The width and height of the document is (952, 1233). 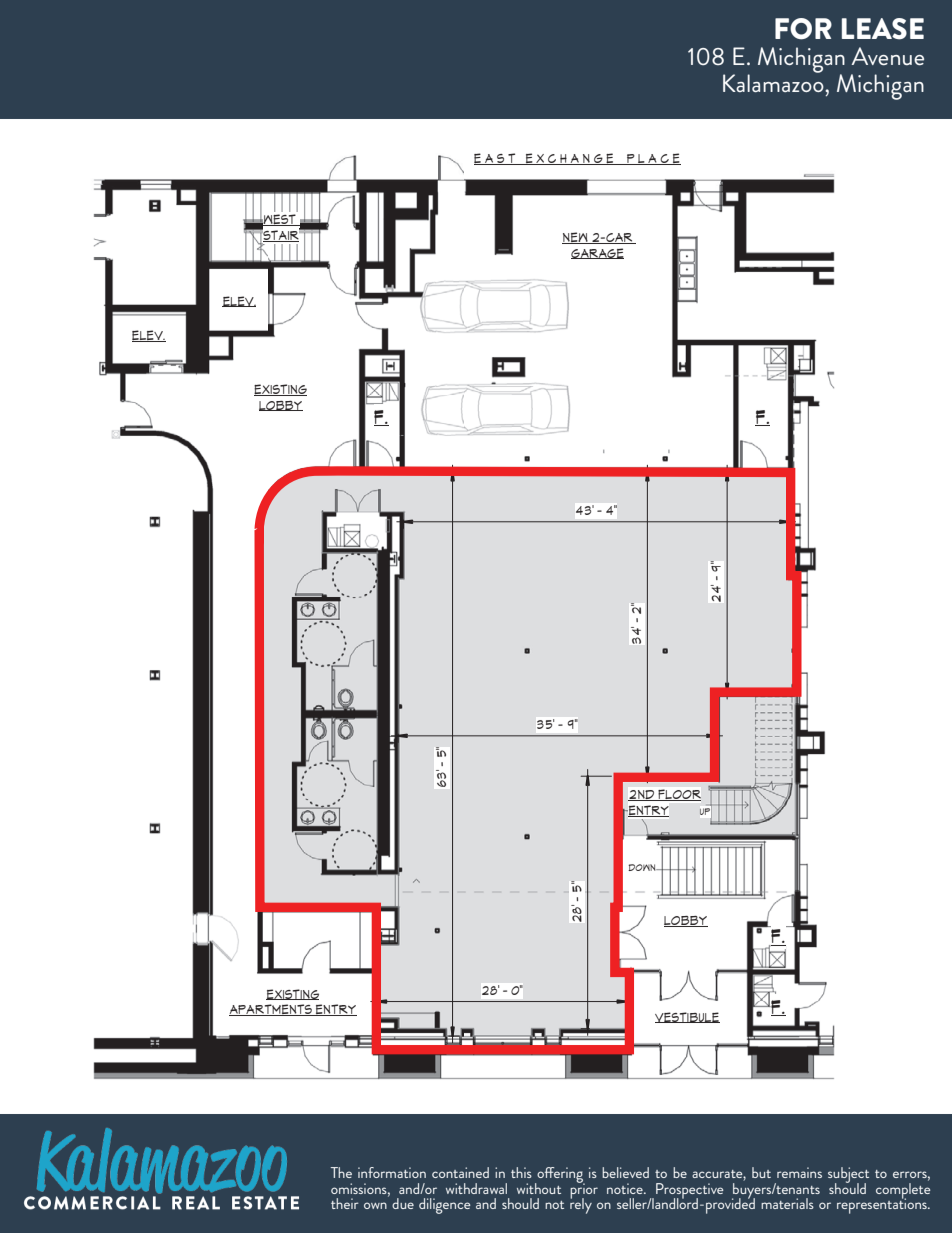 What do you see at coordinates (643, 867) in the document?
I see `DOWN` at bounding box center [643, 867].
